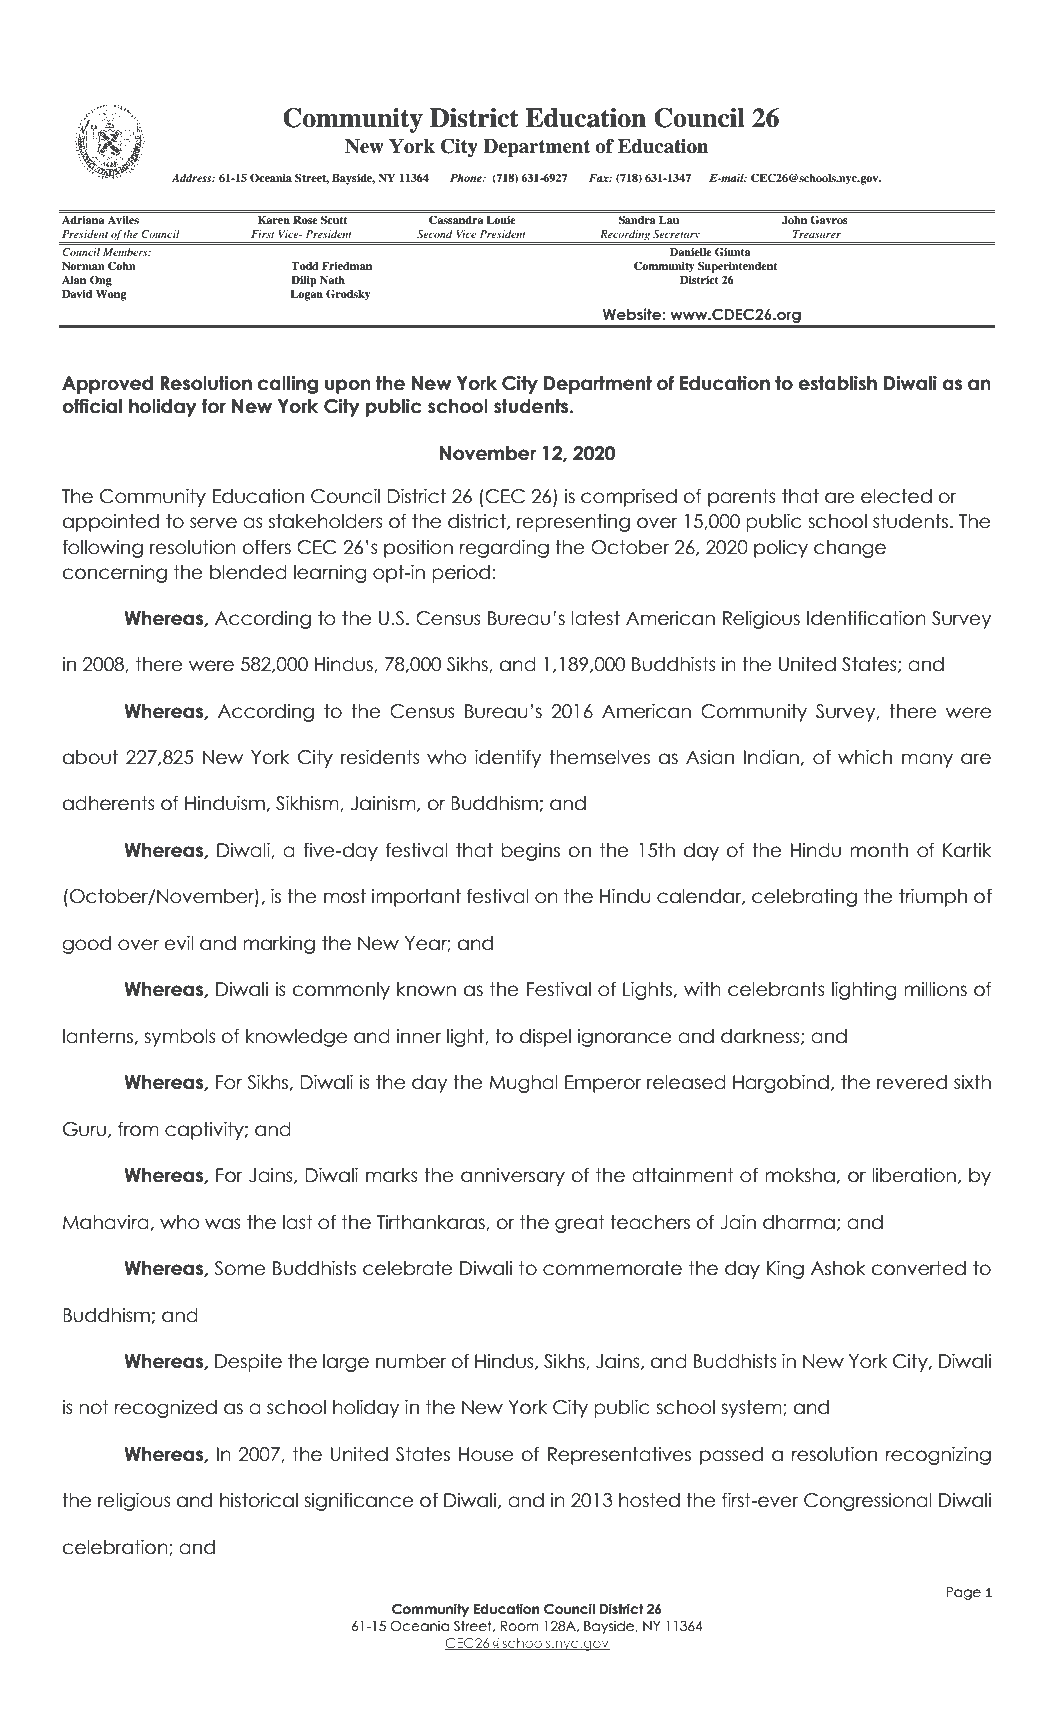 Image resolution: width=1054 pixels, height=1736 pixels. I want to click on great, so click(580, 1224).
